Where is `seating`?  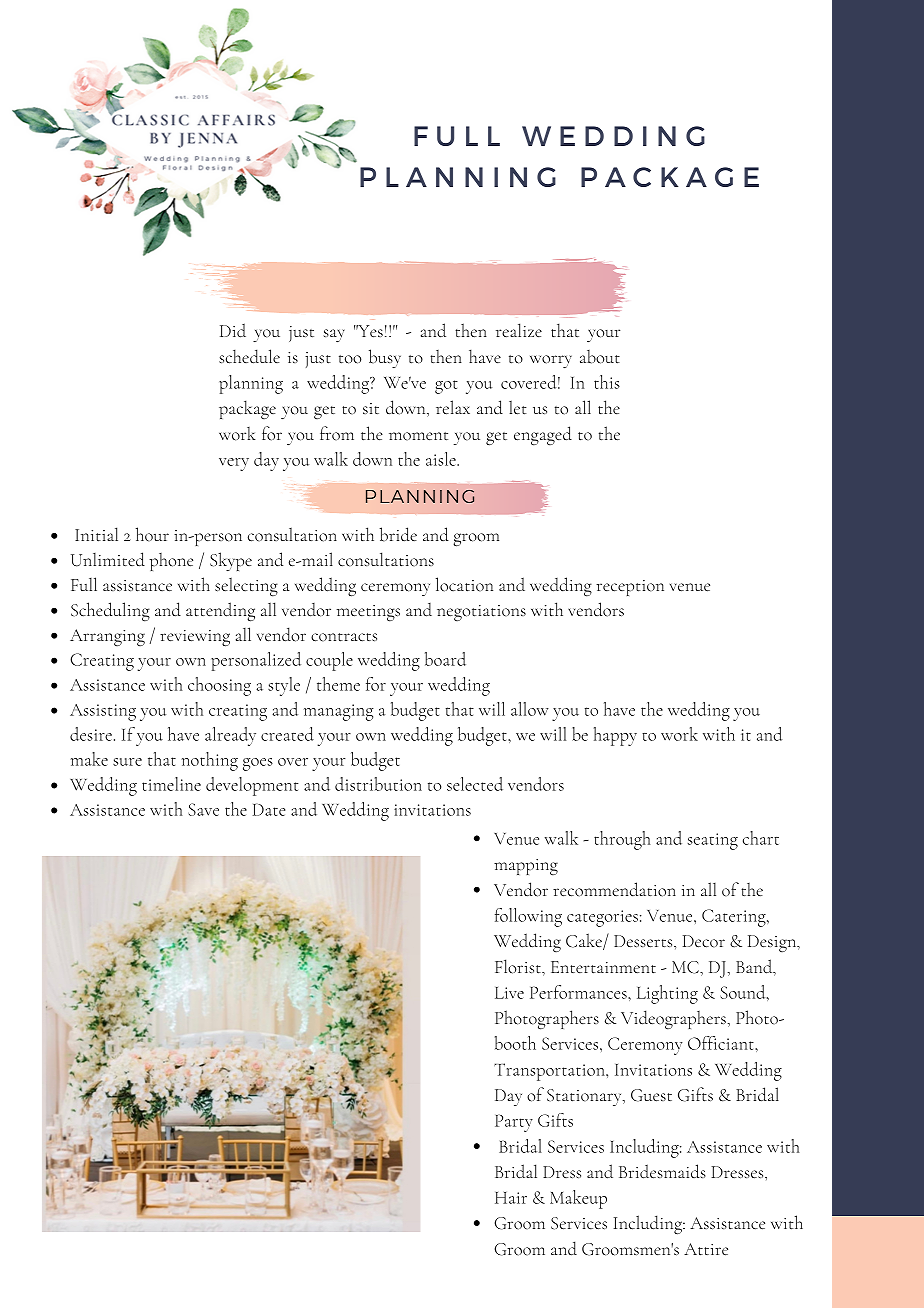 seating is located at coordinates (713, 841).
